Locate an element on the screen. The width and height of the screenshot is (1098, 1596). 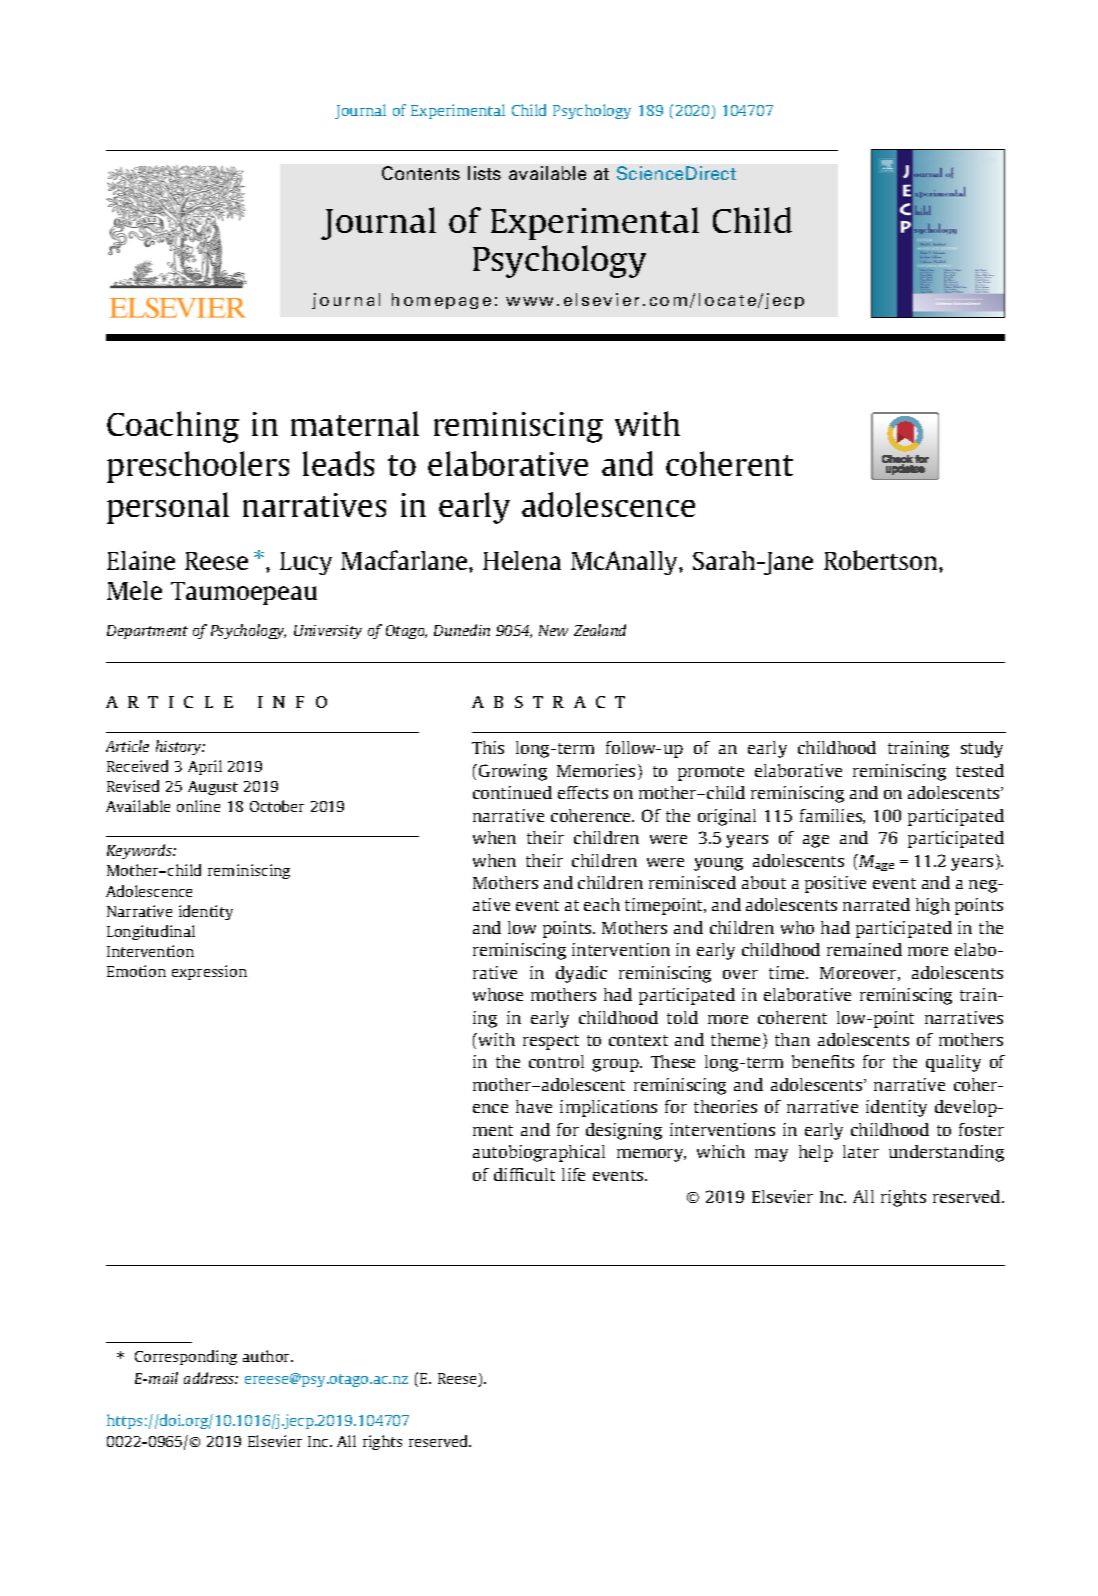
later is located at coordinates (861, 1151).
